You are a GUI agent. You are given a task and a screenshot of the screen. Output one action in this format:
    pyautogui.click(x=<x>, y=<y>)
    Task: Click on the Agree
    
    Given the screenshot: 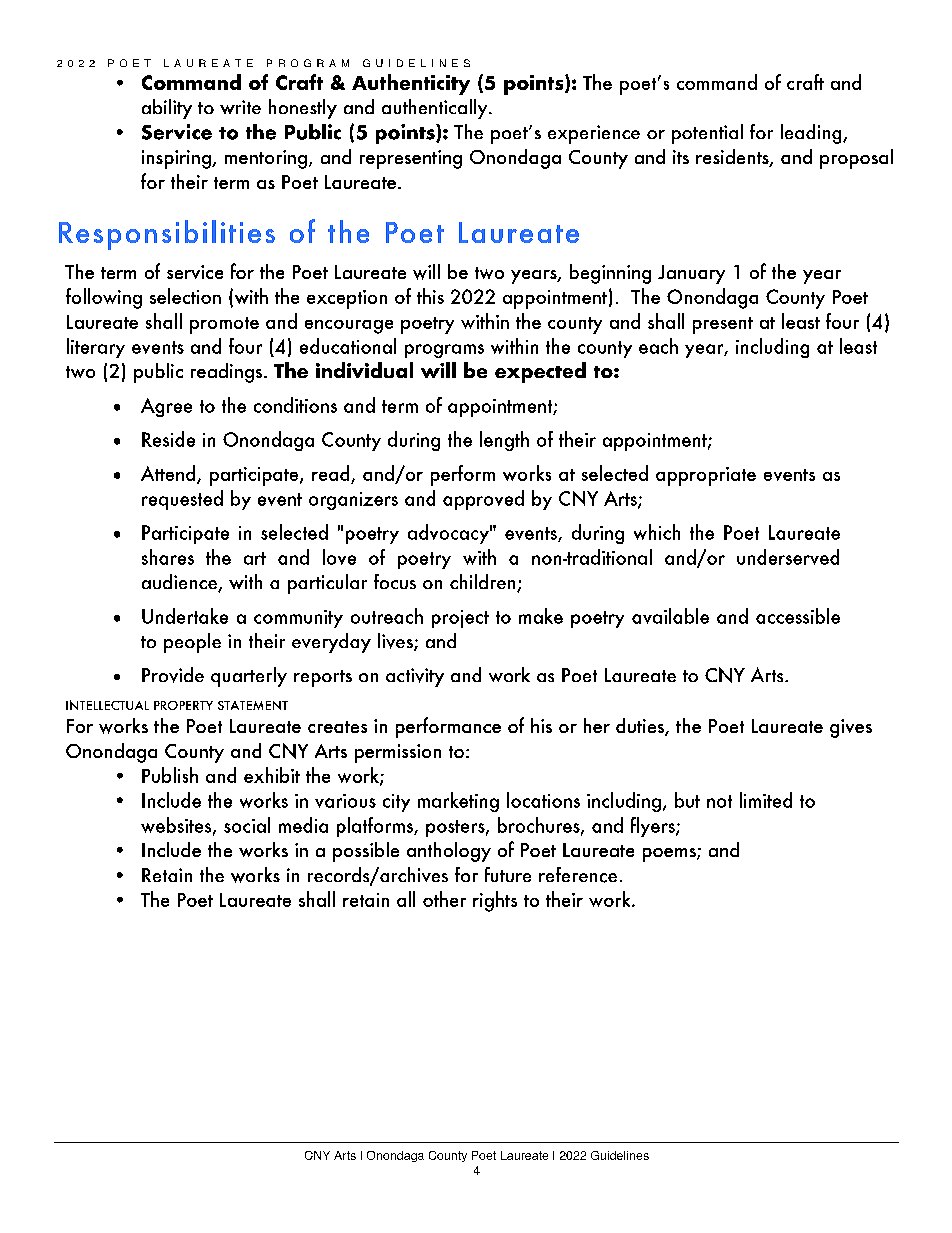 What is the action you would take?
    pyautogui.click(x=166, y=407)
